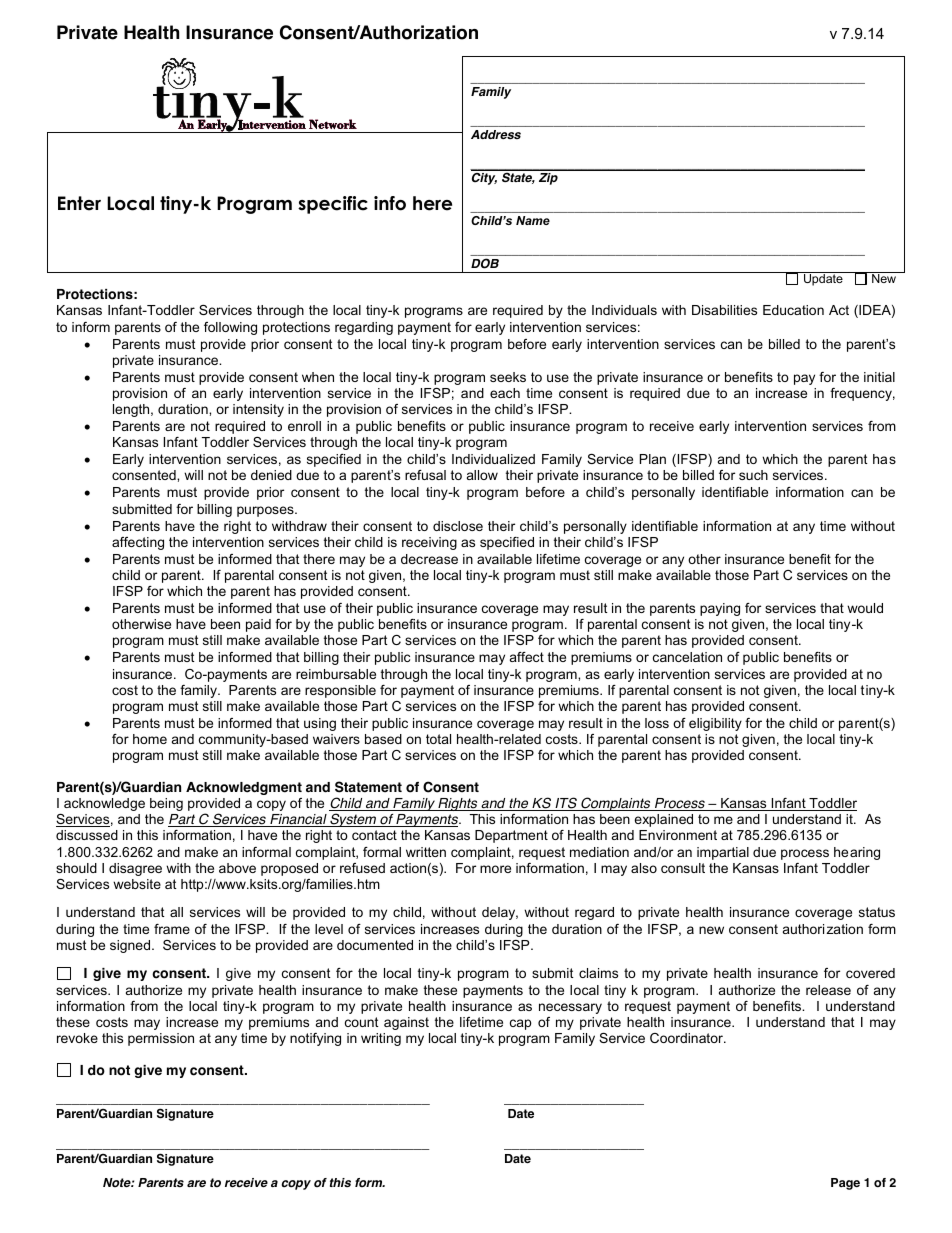 The image size is (952, 1233). I want to click on permission, so click(161, 1039).
